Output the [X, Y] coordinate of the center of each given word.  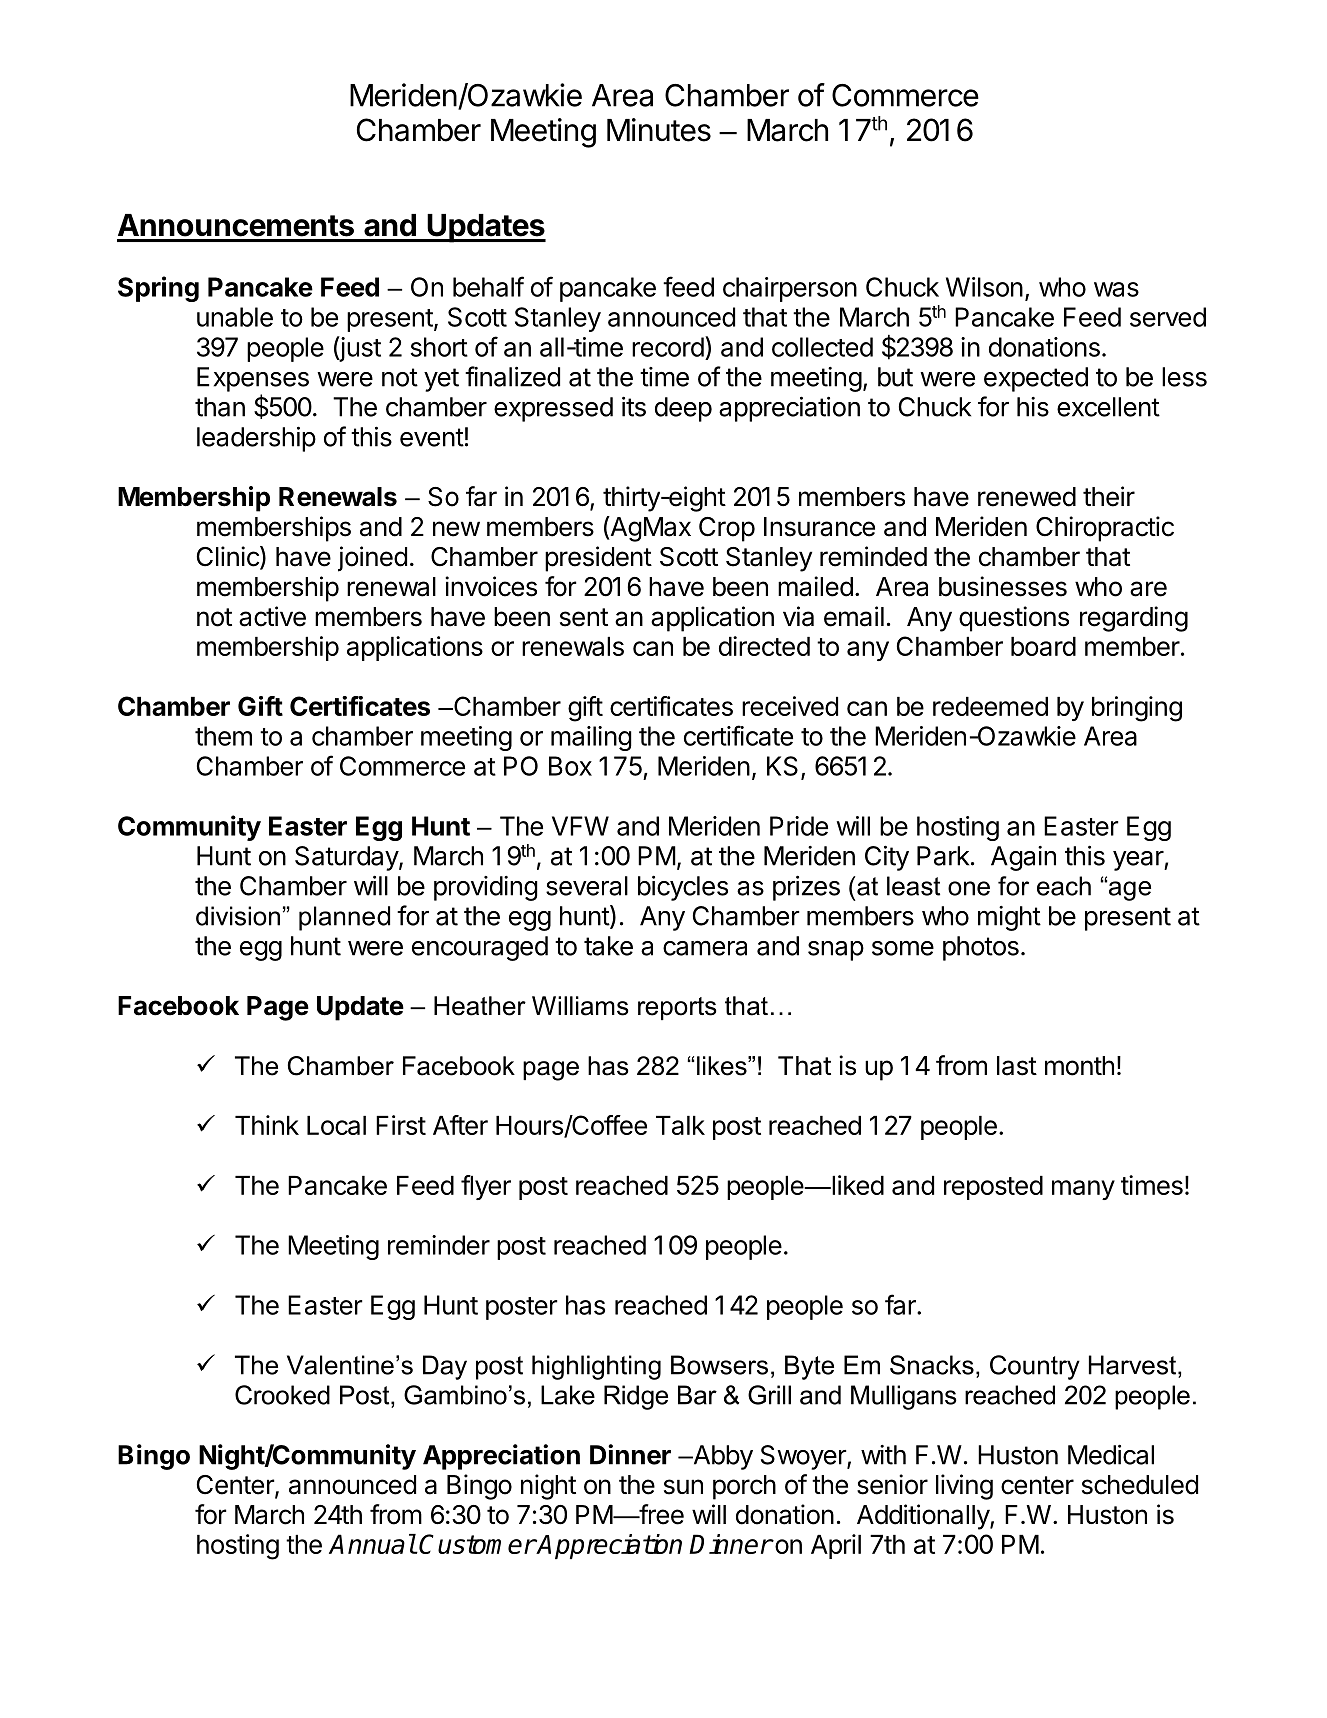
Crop [727, 529]
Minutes [659, 130]
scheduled [1140, 1485]
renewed [1027, 497]
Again [1023, 858]
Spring [158, 289]
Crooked [282, 1395]
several [587, 886]
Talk [680, 1125]
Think [267, 1125]
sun [683, 1487]
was [1116, 289]
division [238, 916]
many [1083, 1190]
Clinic [229, 557]
